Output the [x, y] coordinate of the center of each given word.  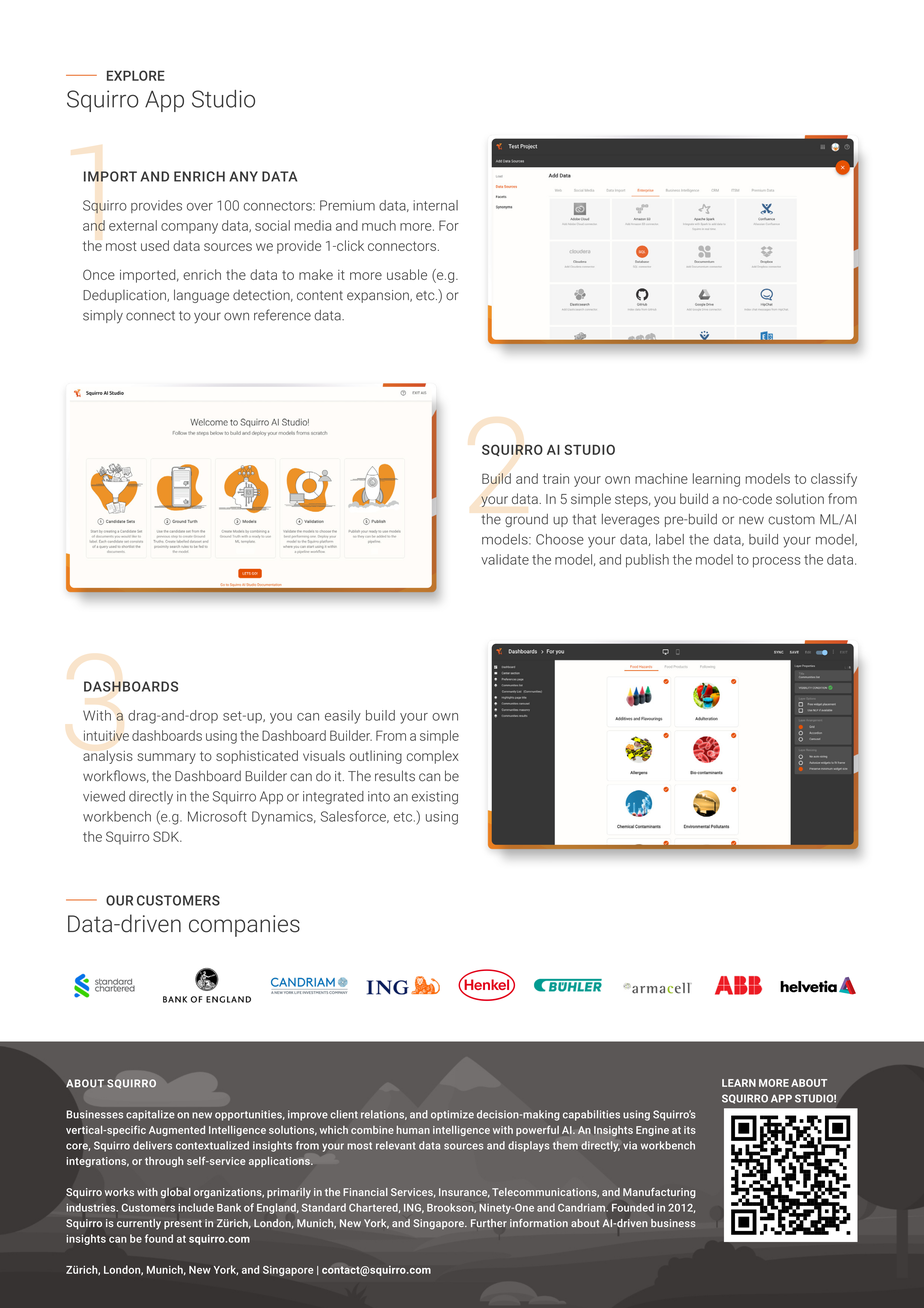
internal [435, 205]
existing [435, 798]
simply [103, 317]
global [176, 1193]
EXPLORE [136, 75]
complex [433, 757]
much [379, 225]
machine [661, 478]
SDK [167, 836]
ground [526, 520]
